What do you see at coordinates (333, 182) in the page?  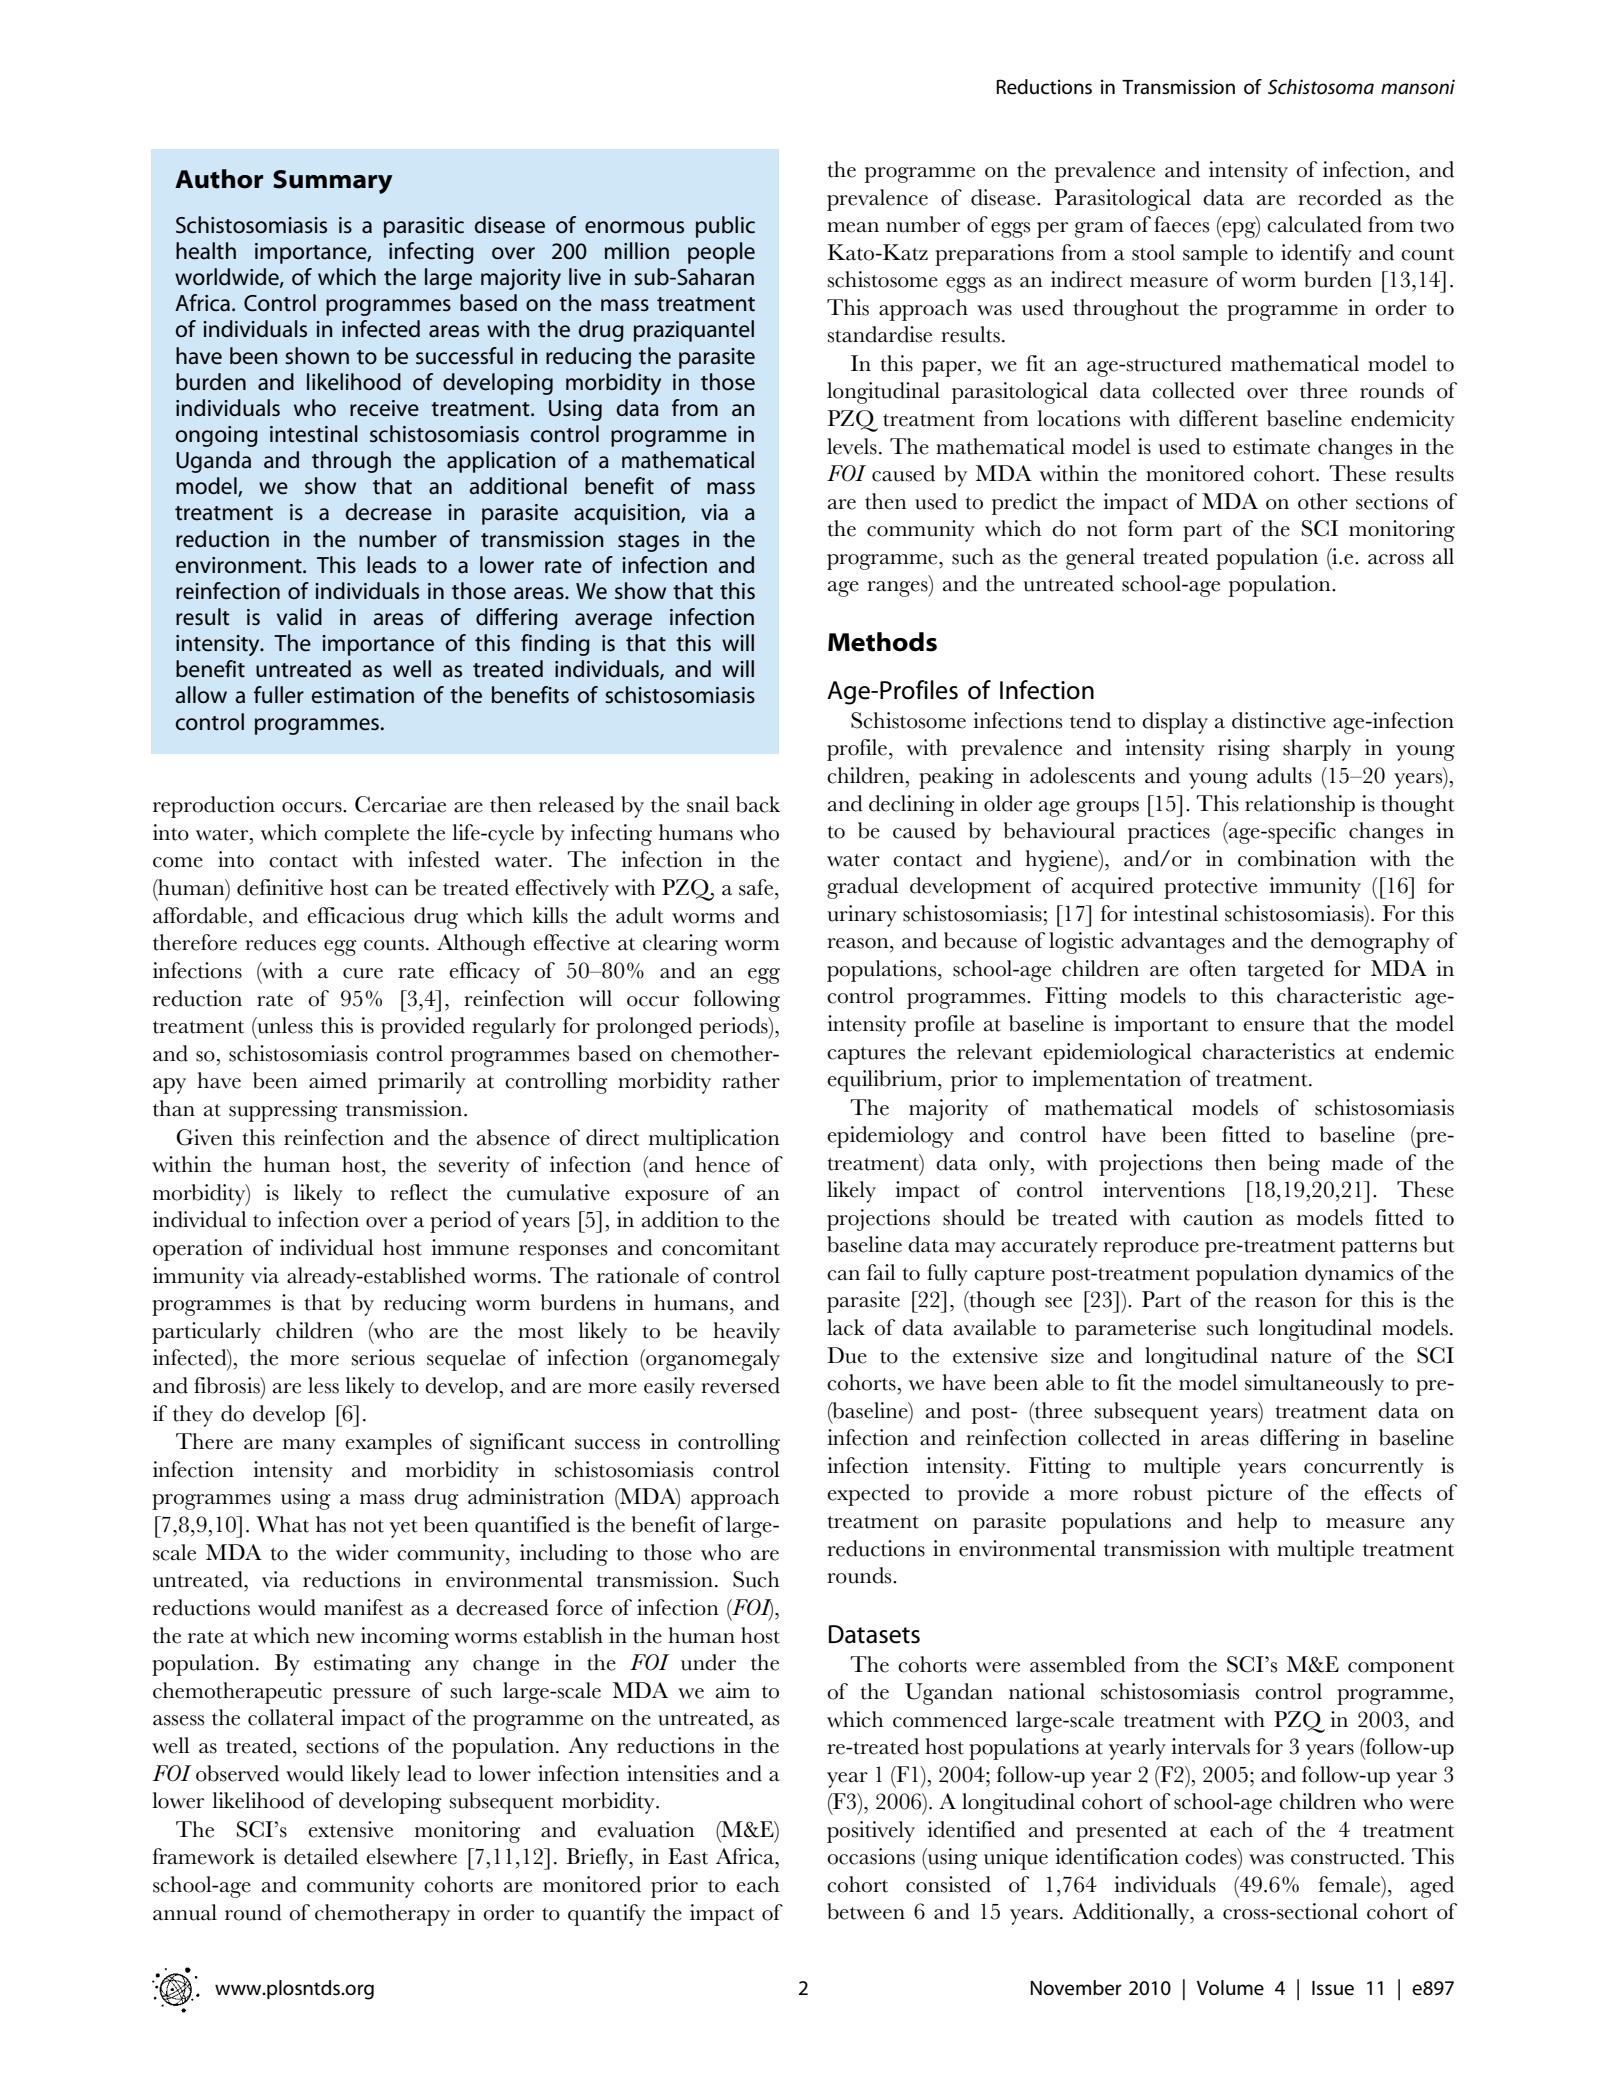 I see `Summary` at bounding box center [333, 182].
